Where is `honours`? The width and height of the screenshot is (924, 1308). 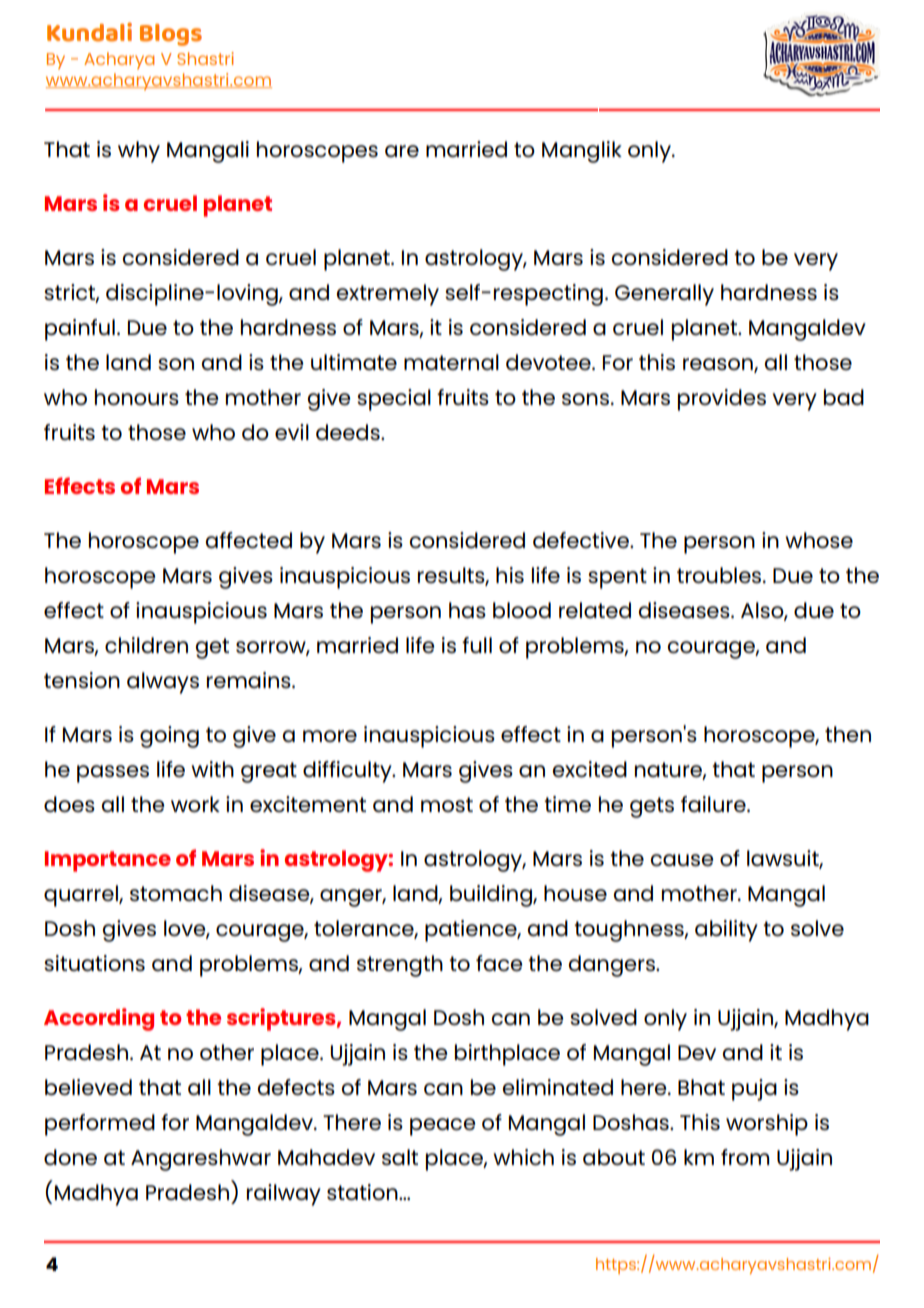 honours is located at coordinates (137, 397).
